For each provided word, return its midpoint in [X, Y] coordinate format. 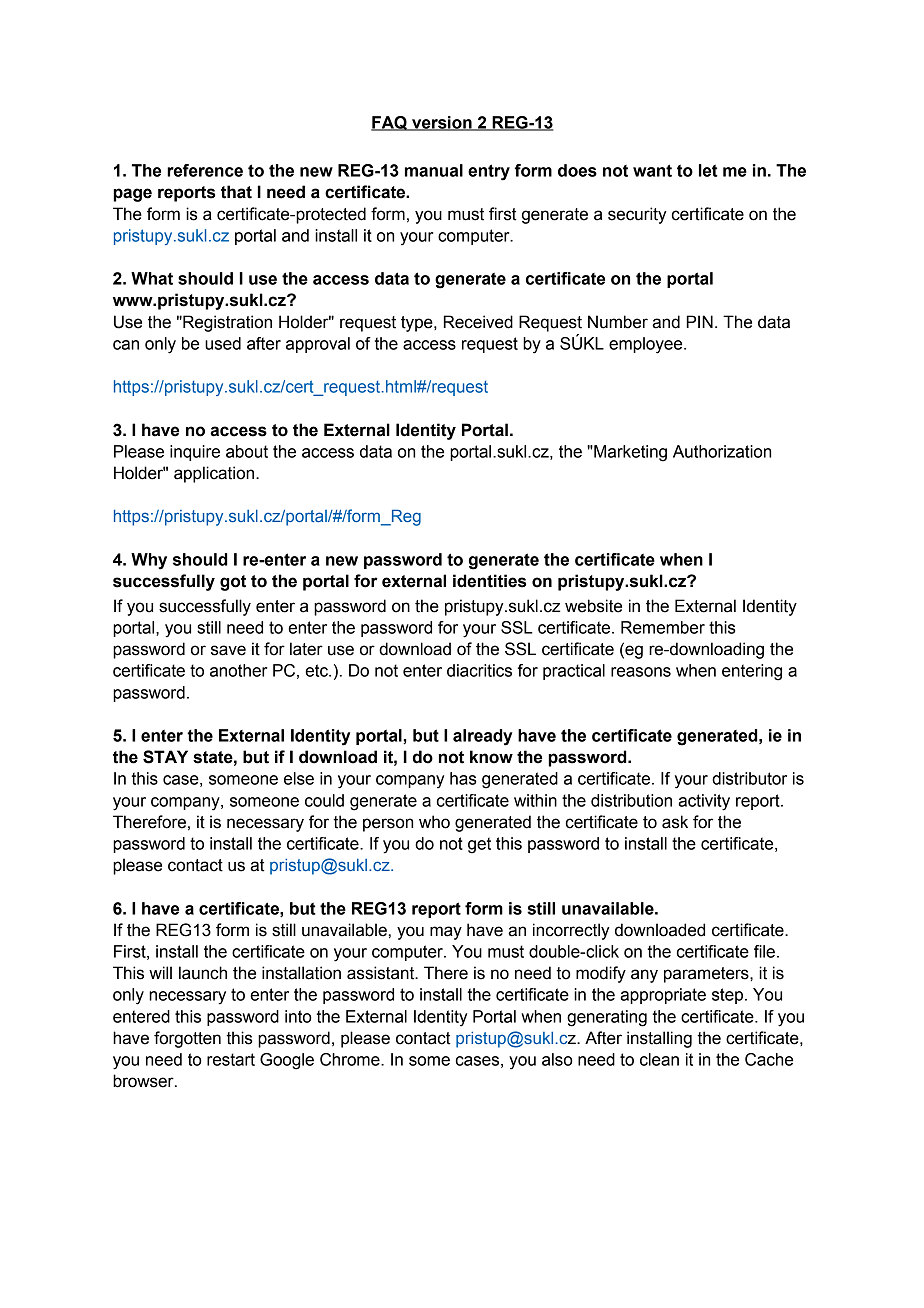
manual [434, 170]
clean [659, 1059]
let [708, 170]
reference [205, 170]
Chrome [351, 1059]
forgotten [187, 1039]
